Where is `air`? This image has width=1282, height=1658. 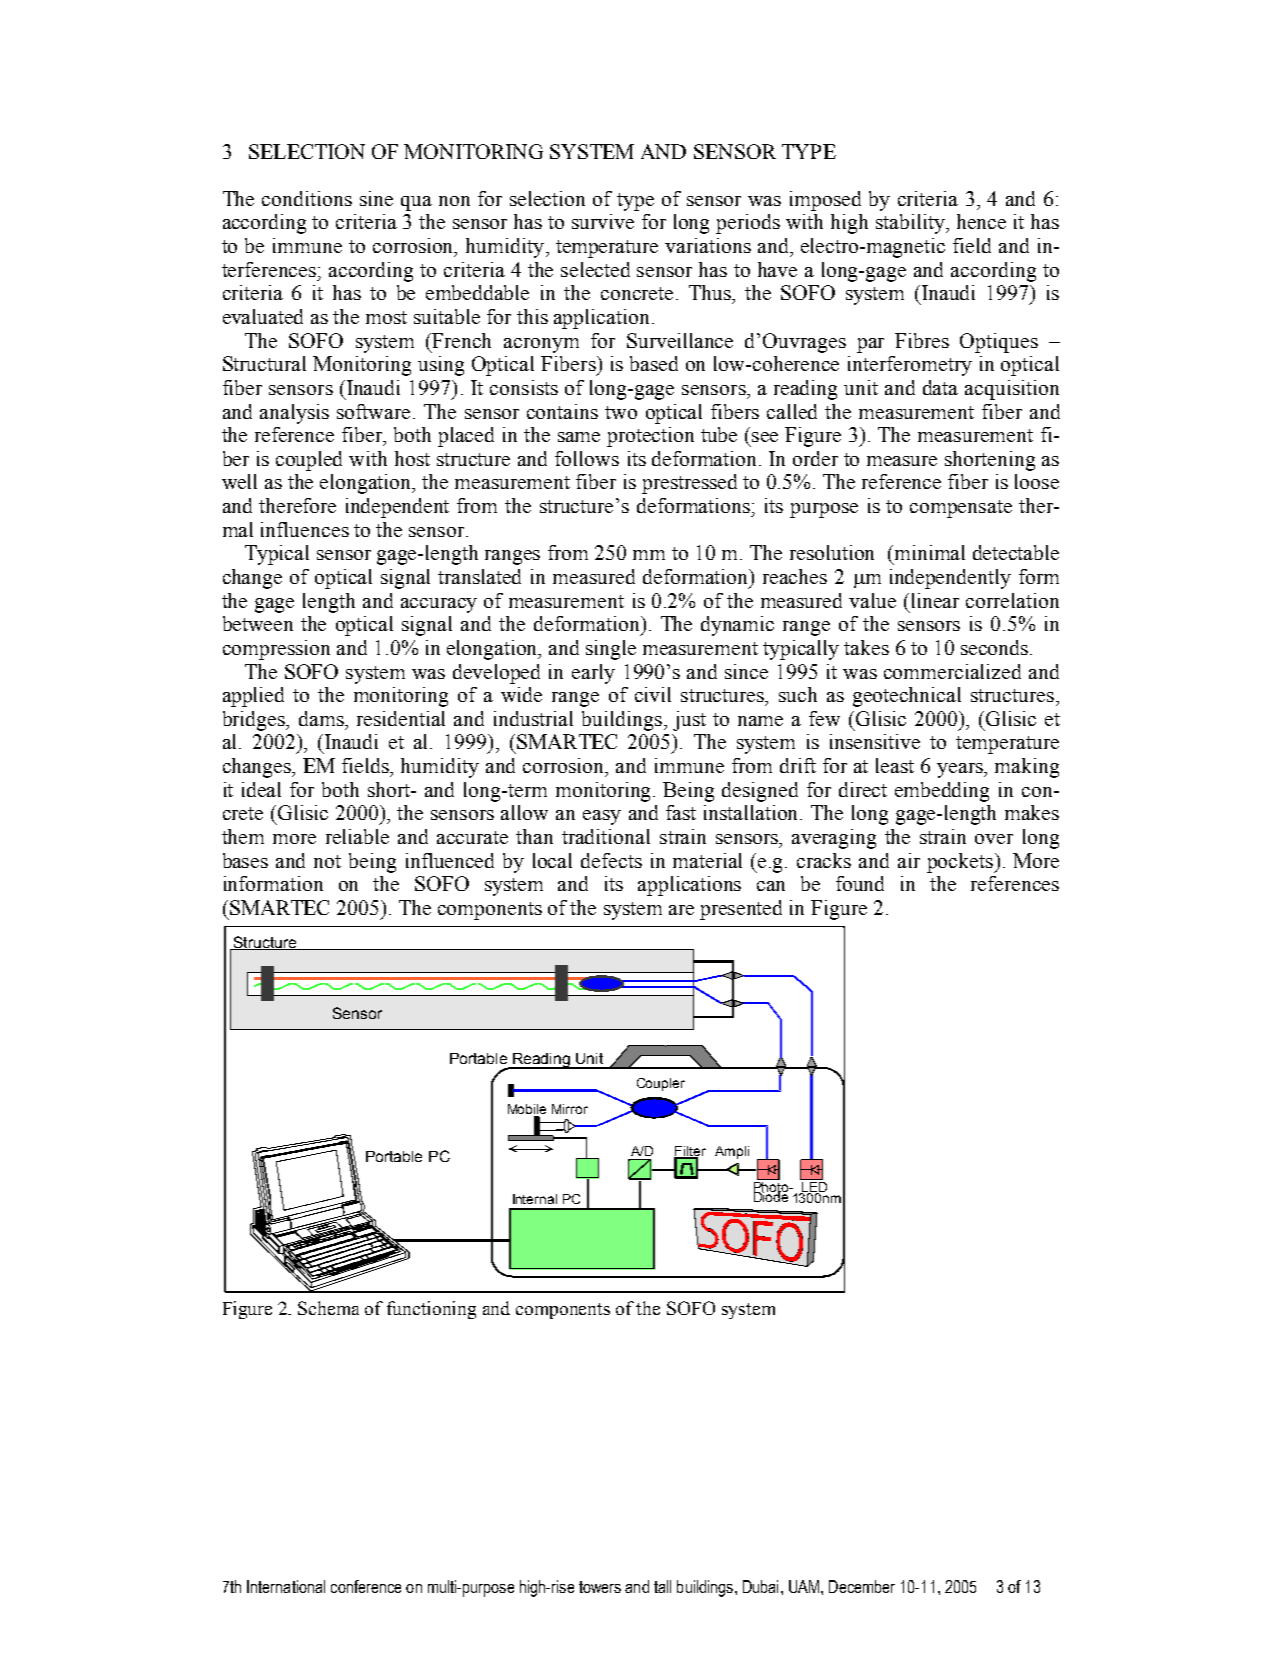 air is located at coordinates (909, 860).
